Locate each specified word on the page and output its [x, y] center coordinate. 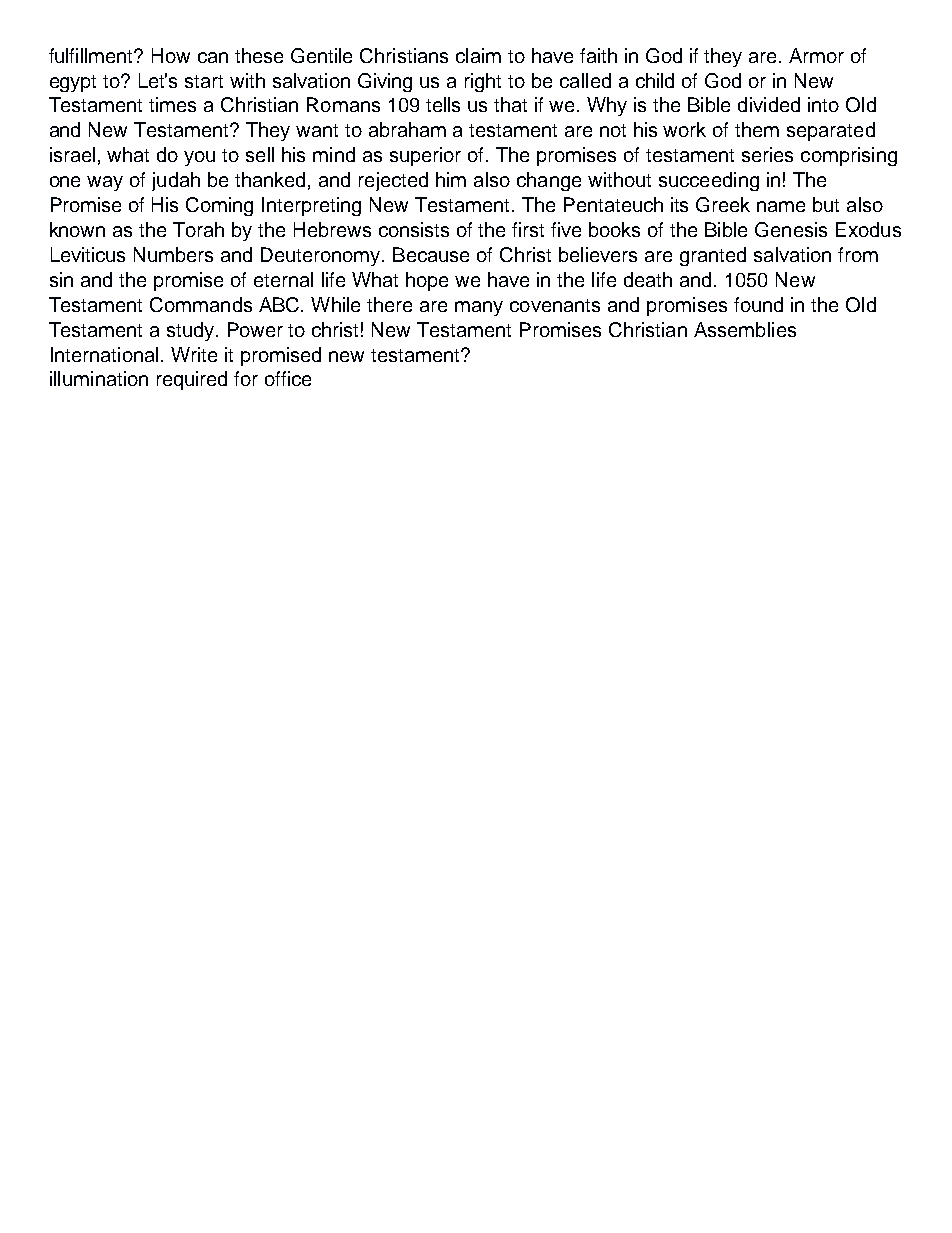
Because [431, 254]
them [757, 129]
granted [713, 256]
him [451, 179]
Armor [816, 55]
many [479, 308]
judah [176, 181]
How [171, 55]
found [758, 304]
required [192, 380]
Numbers [173, 254]
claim [478, 55]
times [172, 104]
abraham [407, 129]
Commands [201, 304]
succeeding [709, 181]
